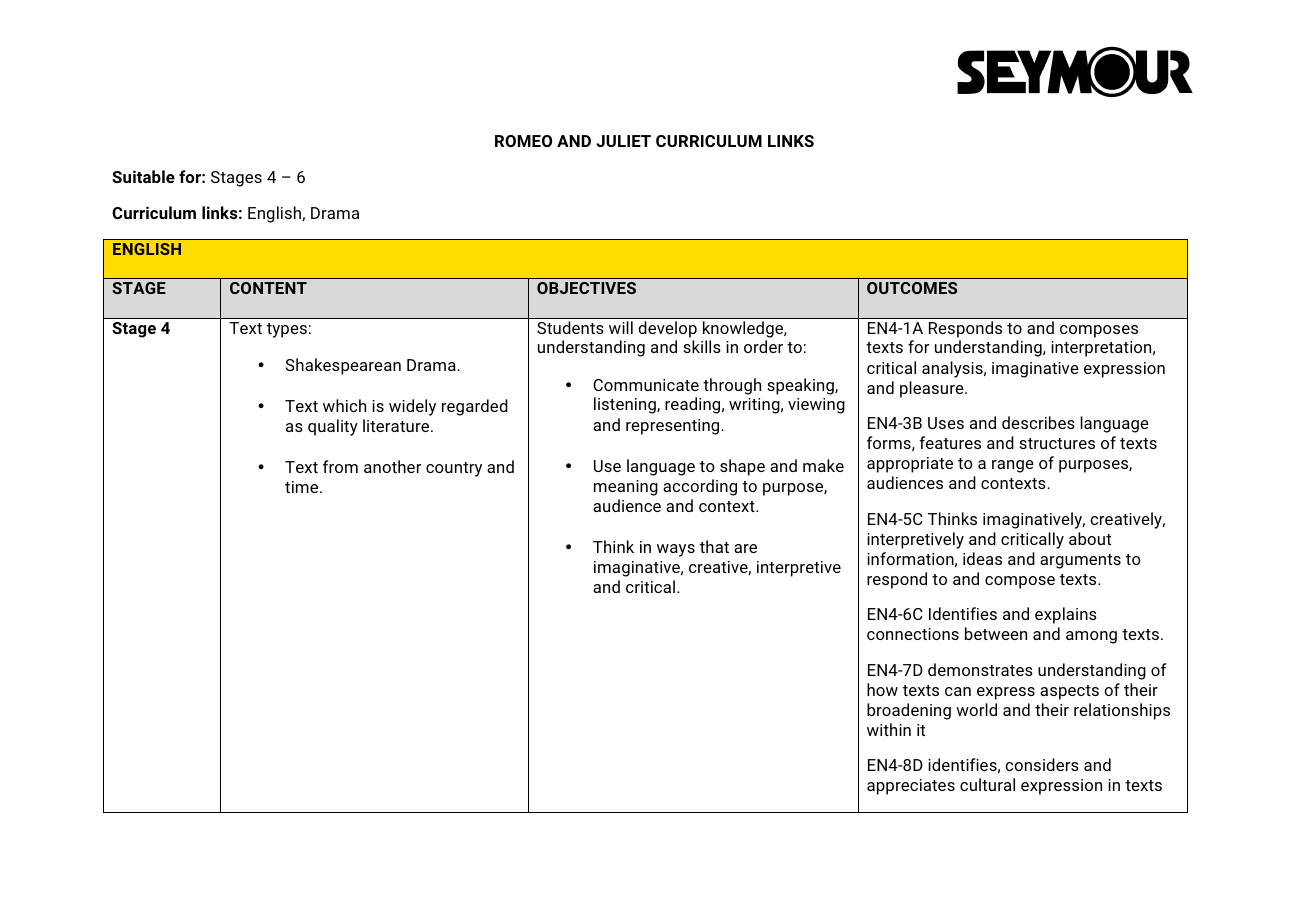 The width and height of the screenshot is (1308, 924). I want to click on OUTCOMES, so click(912, 288).
